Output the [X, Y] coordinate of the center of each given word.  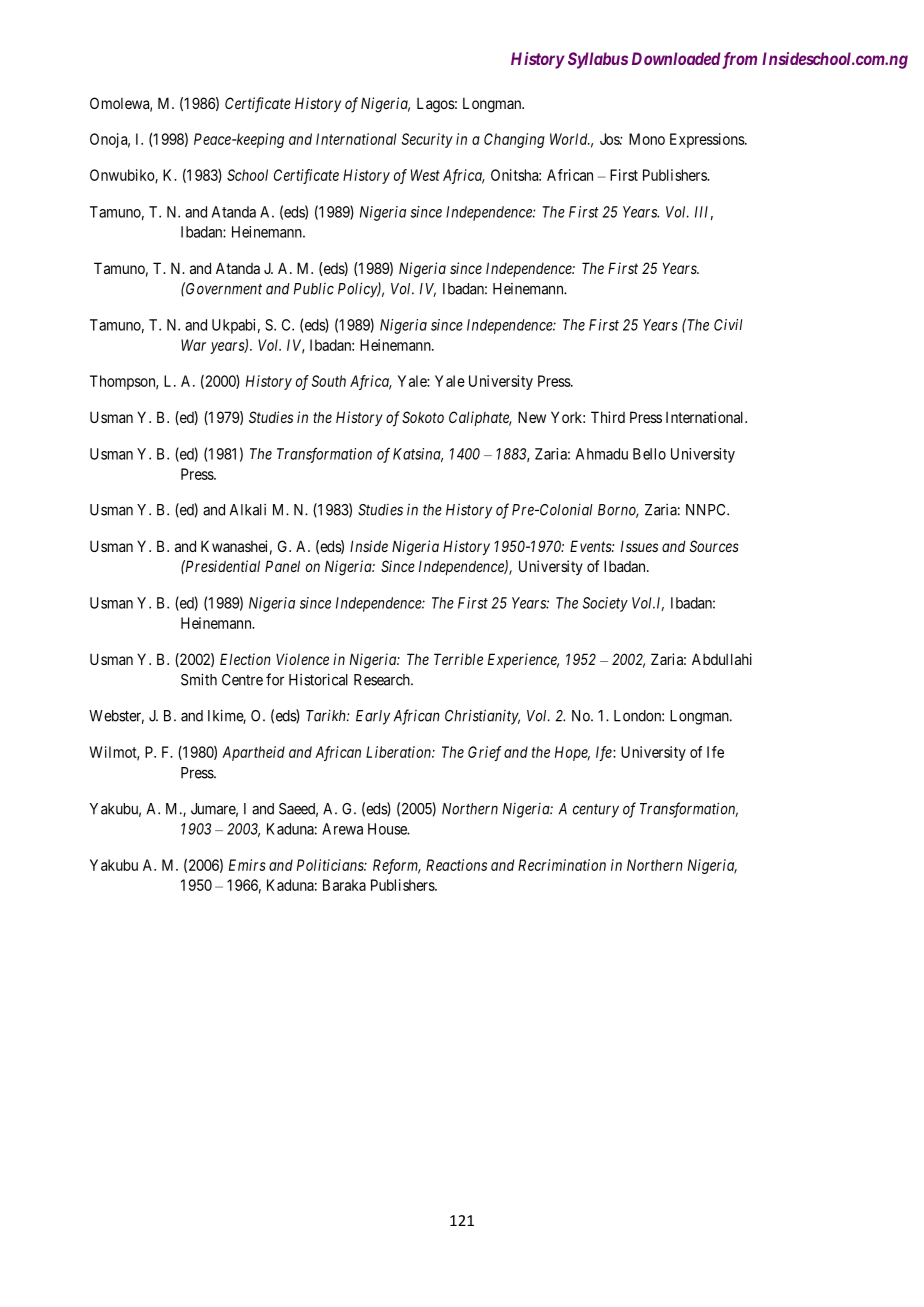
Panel [282, 566]
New [532, 417]
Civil [728, 325]
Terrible [458, 659]
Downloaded [676, 58]
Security [427, 140]
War [193, 345]
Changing [514, 140]
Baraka [344, 885]
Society [605, 604]
